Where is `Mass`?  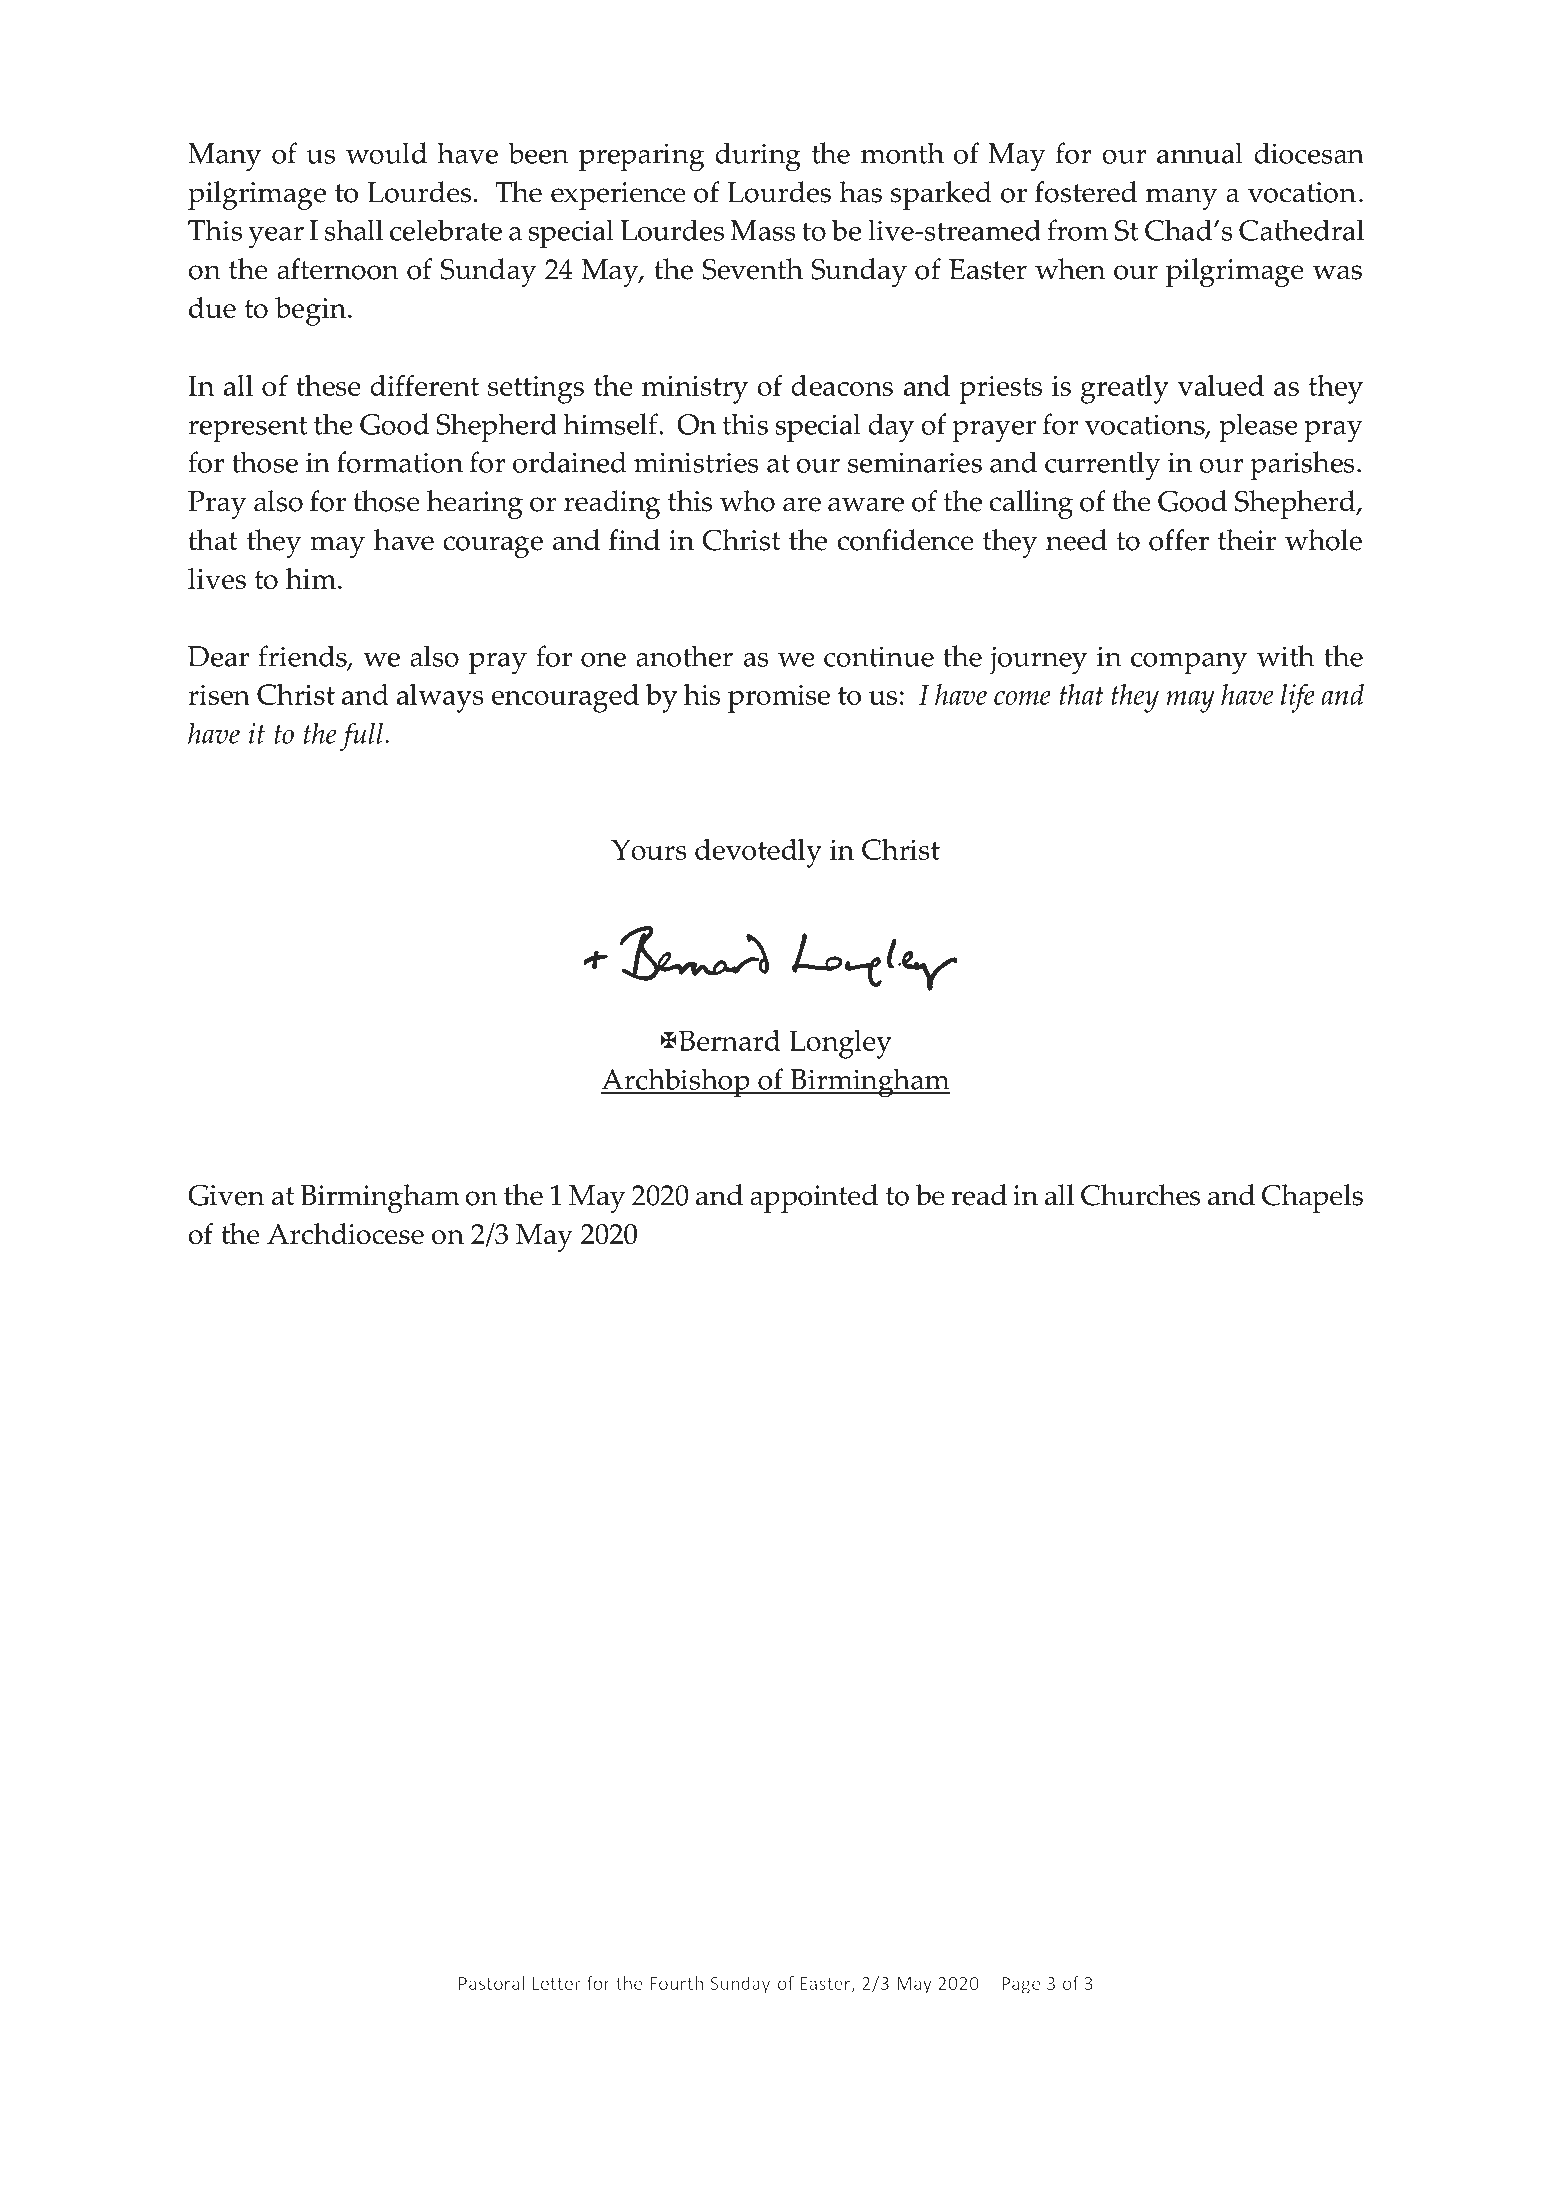 Mass is located at coordinates (763, 230).
